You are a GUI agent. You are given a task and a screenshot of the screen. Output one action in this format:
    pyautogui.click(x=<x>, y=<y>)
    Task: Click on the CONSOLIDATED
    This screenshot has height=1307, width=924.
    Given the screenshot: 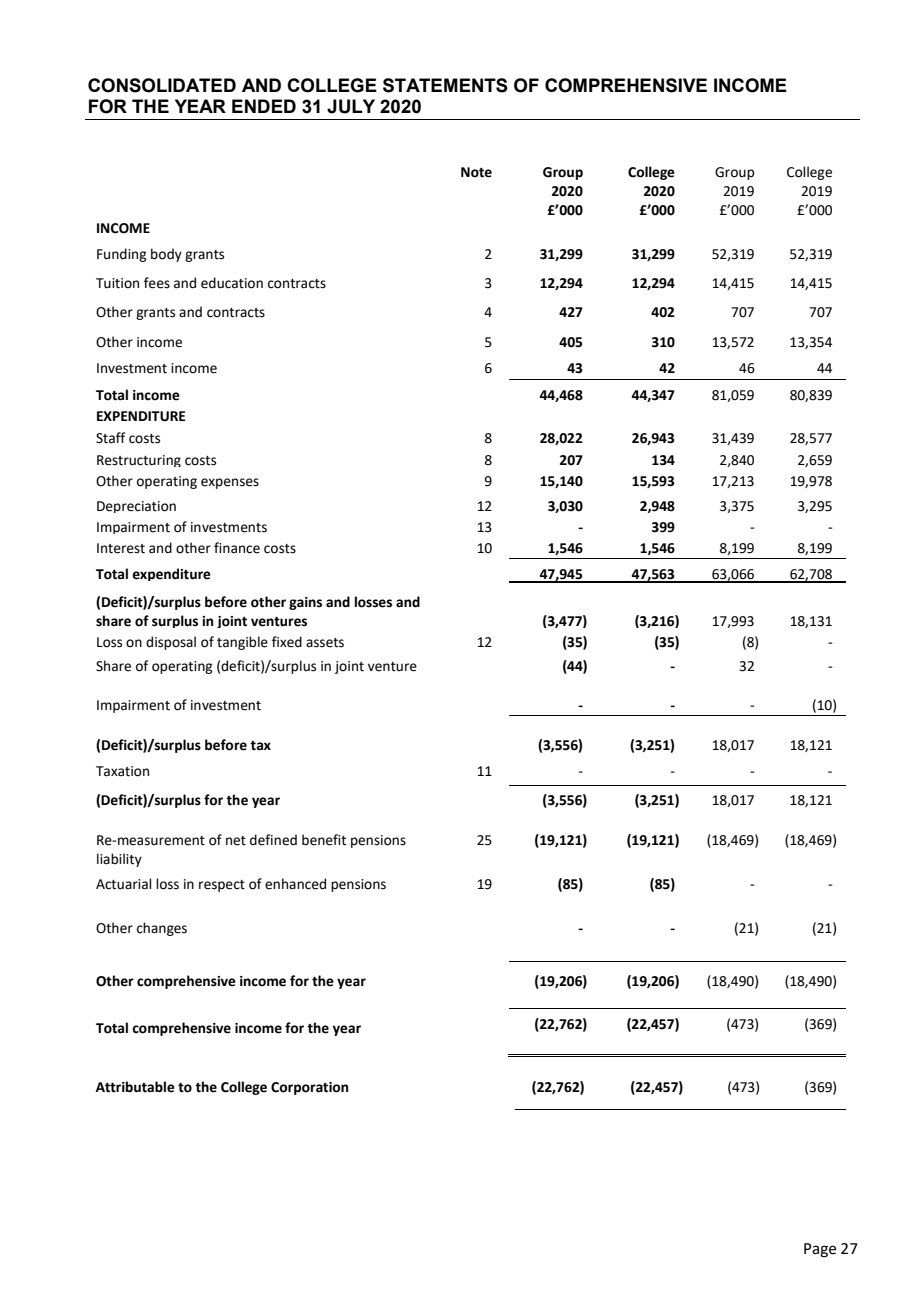 What is the action you would take?
    pyautogui.click(x=162, y=85)
